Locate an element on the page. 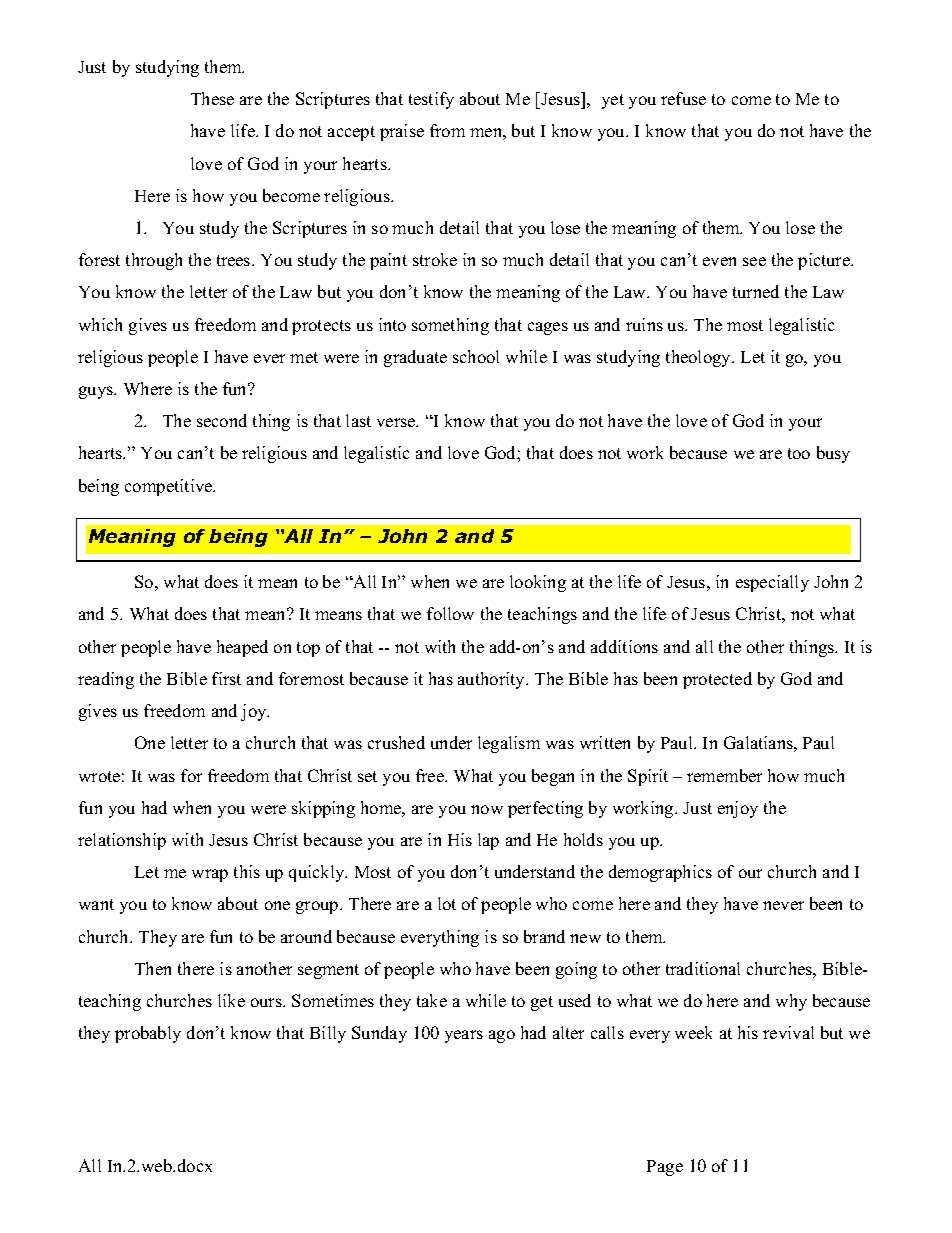  probably is located at coordinates (148, 1034).
